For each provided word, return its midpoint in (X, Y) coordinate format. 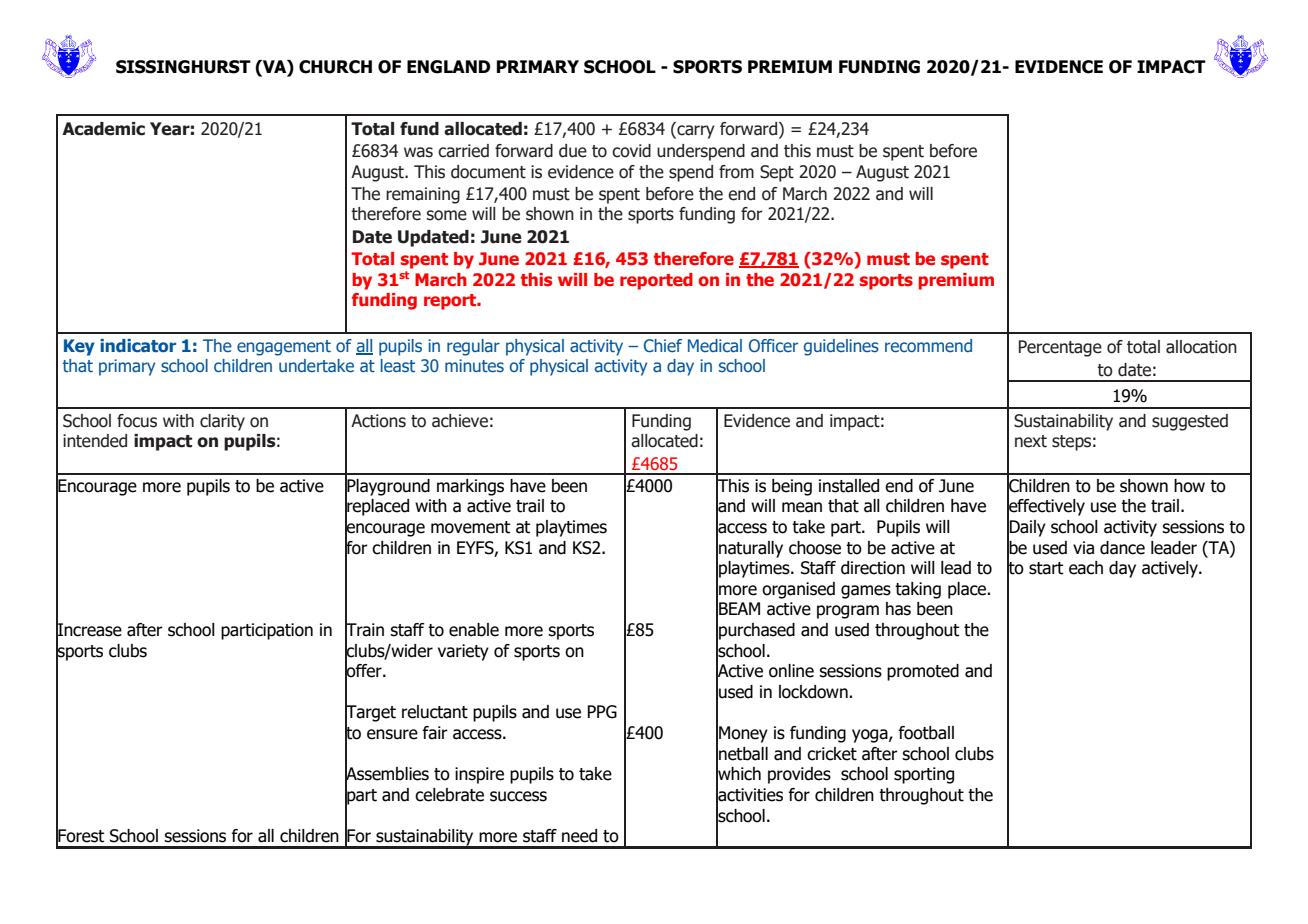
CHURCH (335, 67)
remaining (423, 195)
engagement (284, 348)
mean (802, 507)
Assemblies (387, 774)
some (446, 215)
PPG (602, 712)
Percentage (1060, 348)
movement (470, 527)
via (1083, 548)
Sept (777, 173)
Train (364, 630)
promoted (923, 672)
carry (695, 132)
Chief (663, 346)
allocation (1201, 347)
